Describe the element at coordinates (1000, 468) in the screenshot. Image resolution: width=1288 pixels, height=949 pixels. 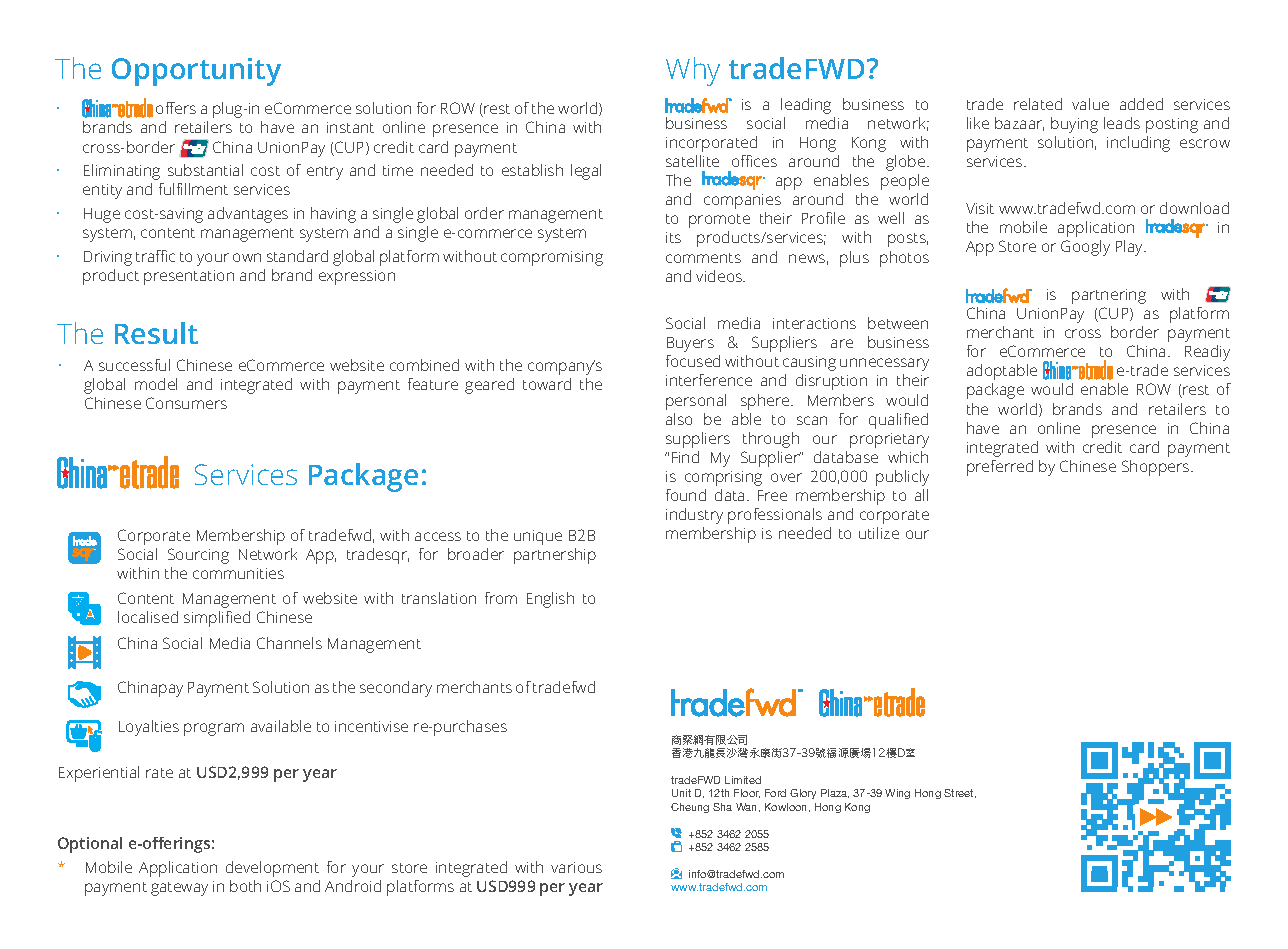
I see `preferred` at that location.
